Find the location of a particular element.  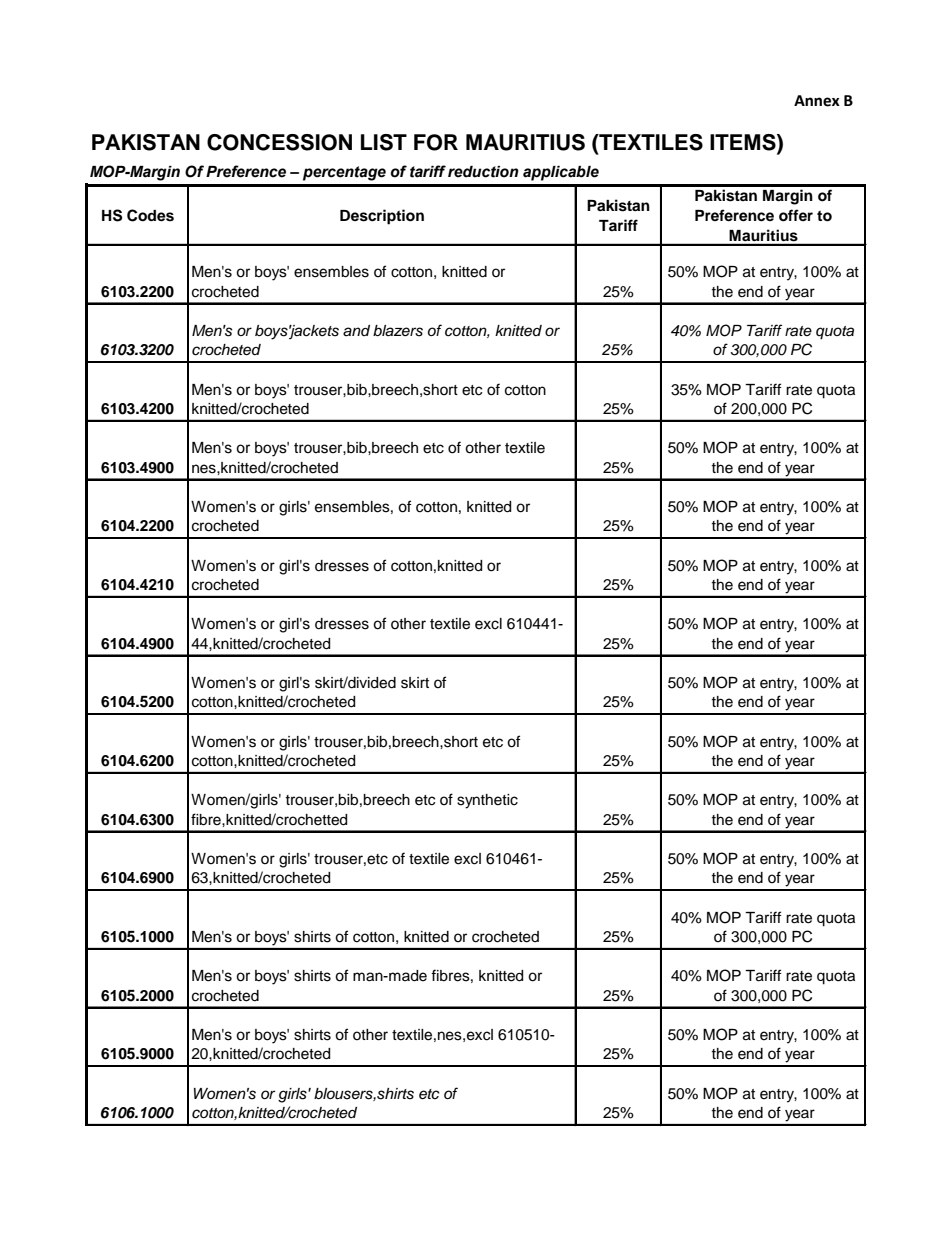

blazers is located at coordinates (398, 331).
